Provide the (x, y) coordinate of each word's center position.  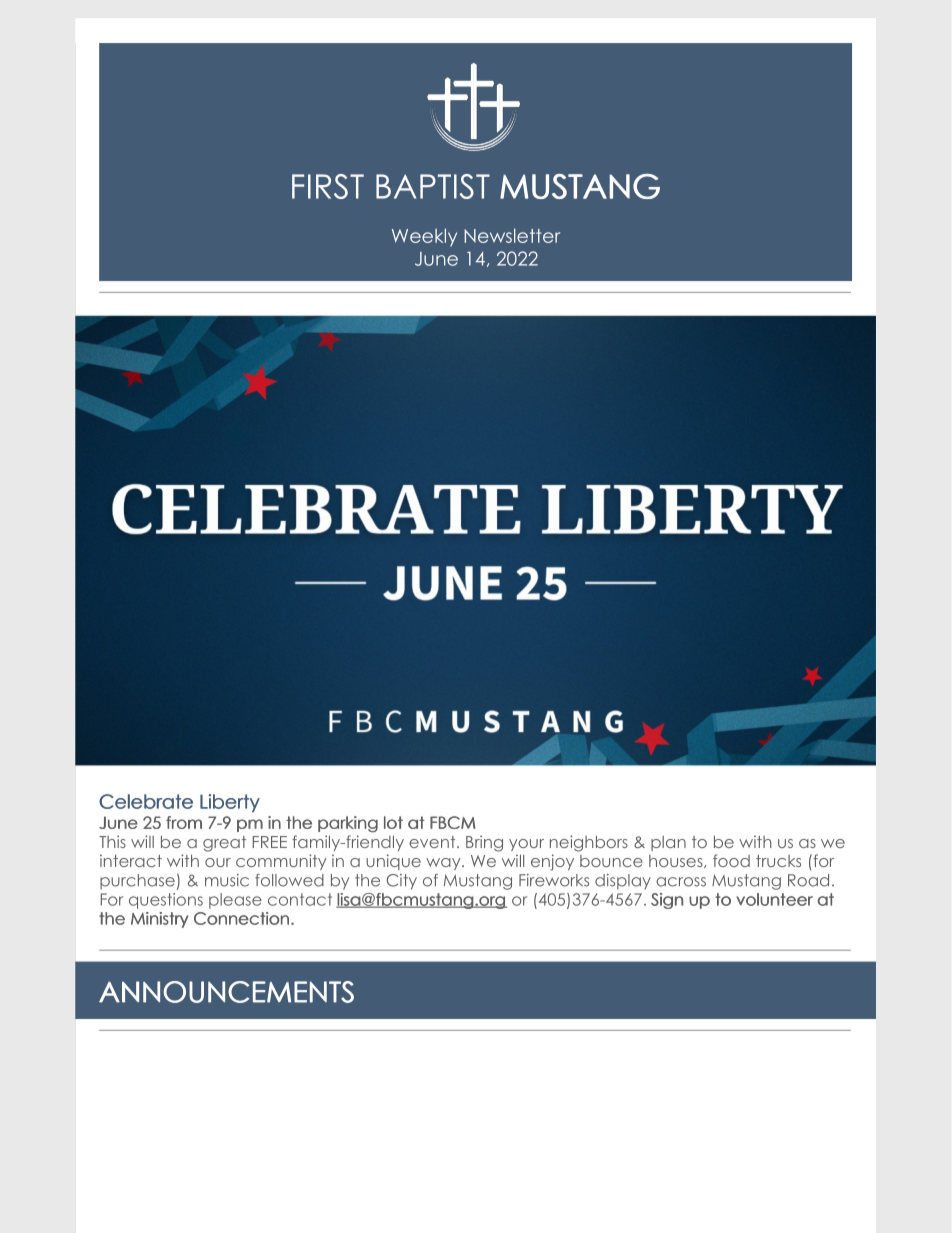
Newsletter (512, 235)
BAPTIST (433, 186)
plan (668, 843)
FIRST (328, 186)
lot (393, 822)
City (401, 882)
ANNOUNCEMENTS (226, 992)
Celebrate (146, 801)
